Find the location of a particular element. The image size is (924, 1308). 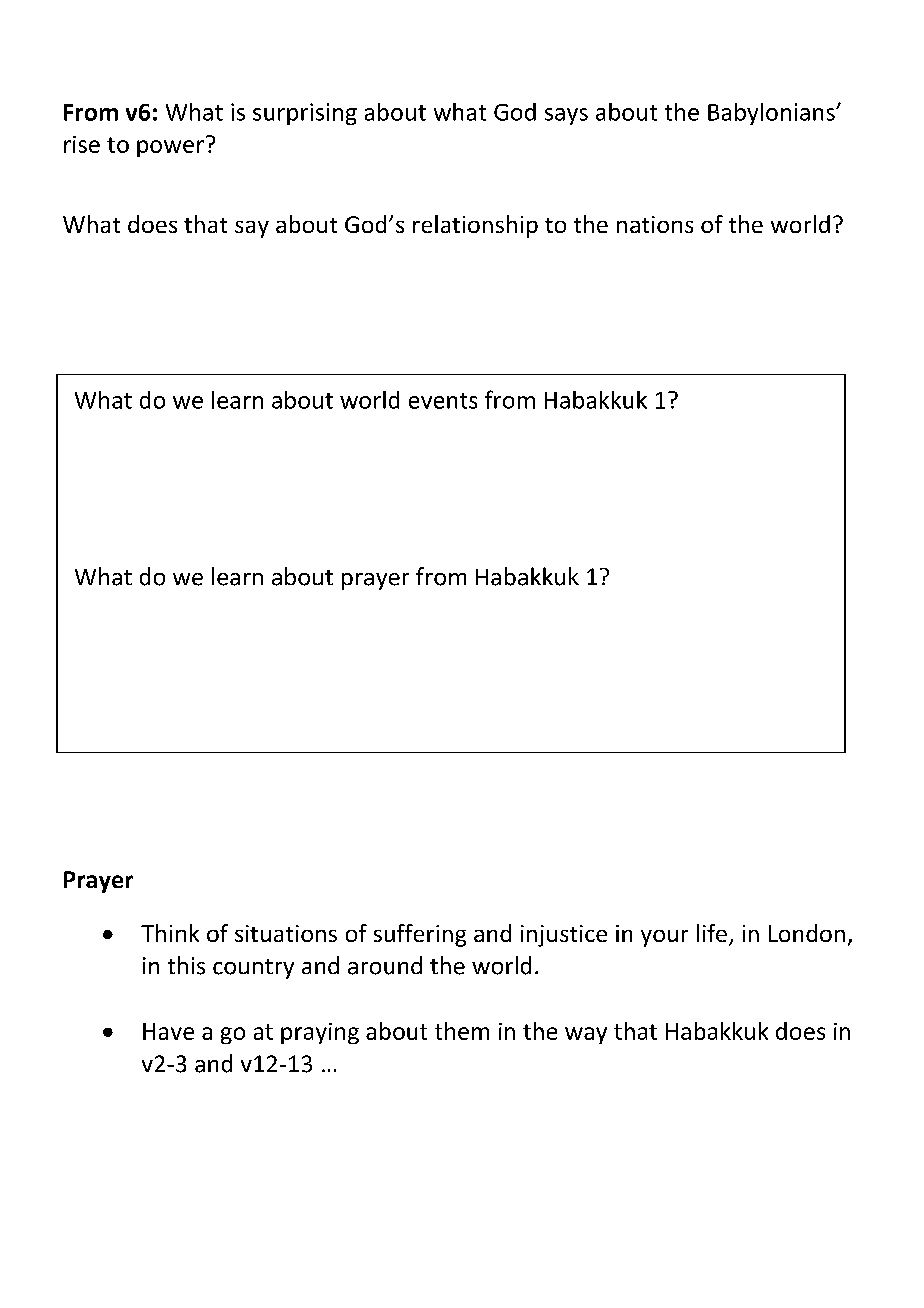

Babylonians is located at coordinates (772, 114).
